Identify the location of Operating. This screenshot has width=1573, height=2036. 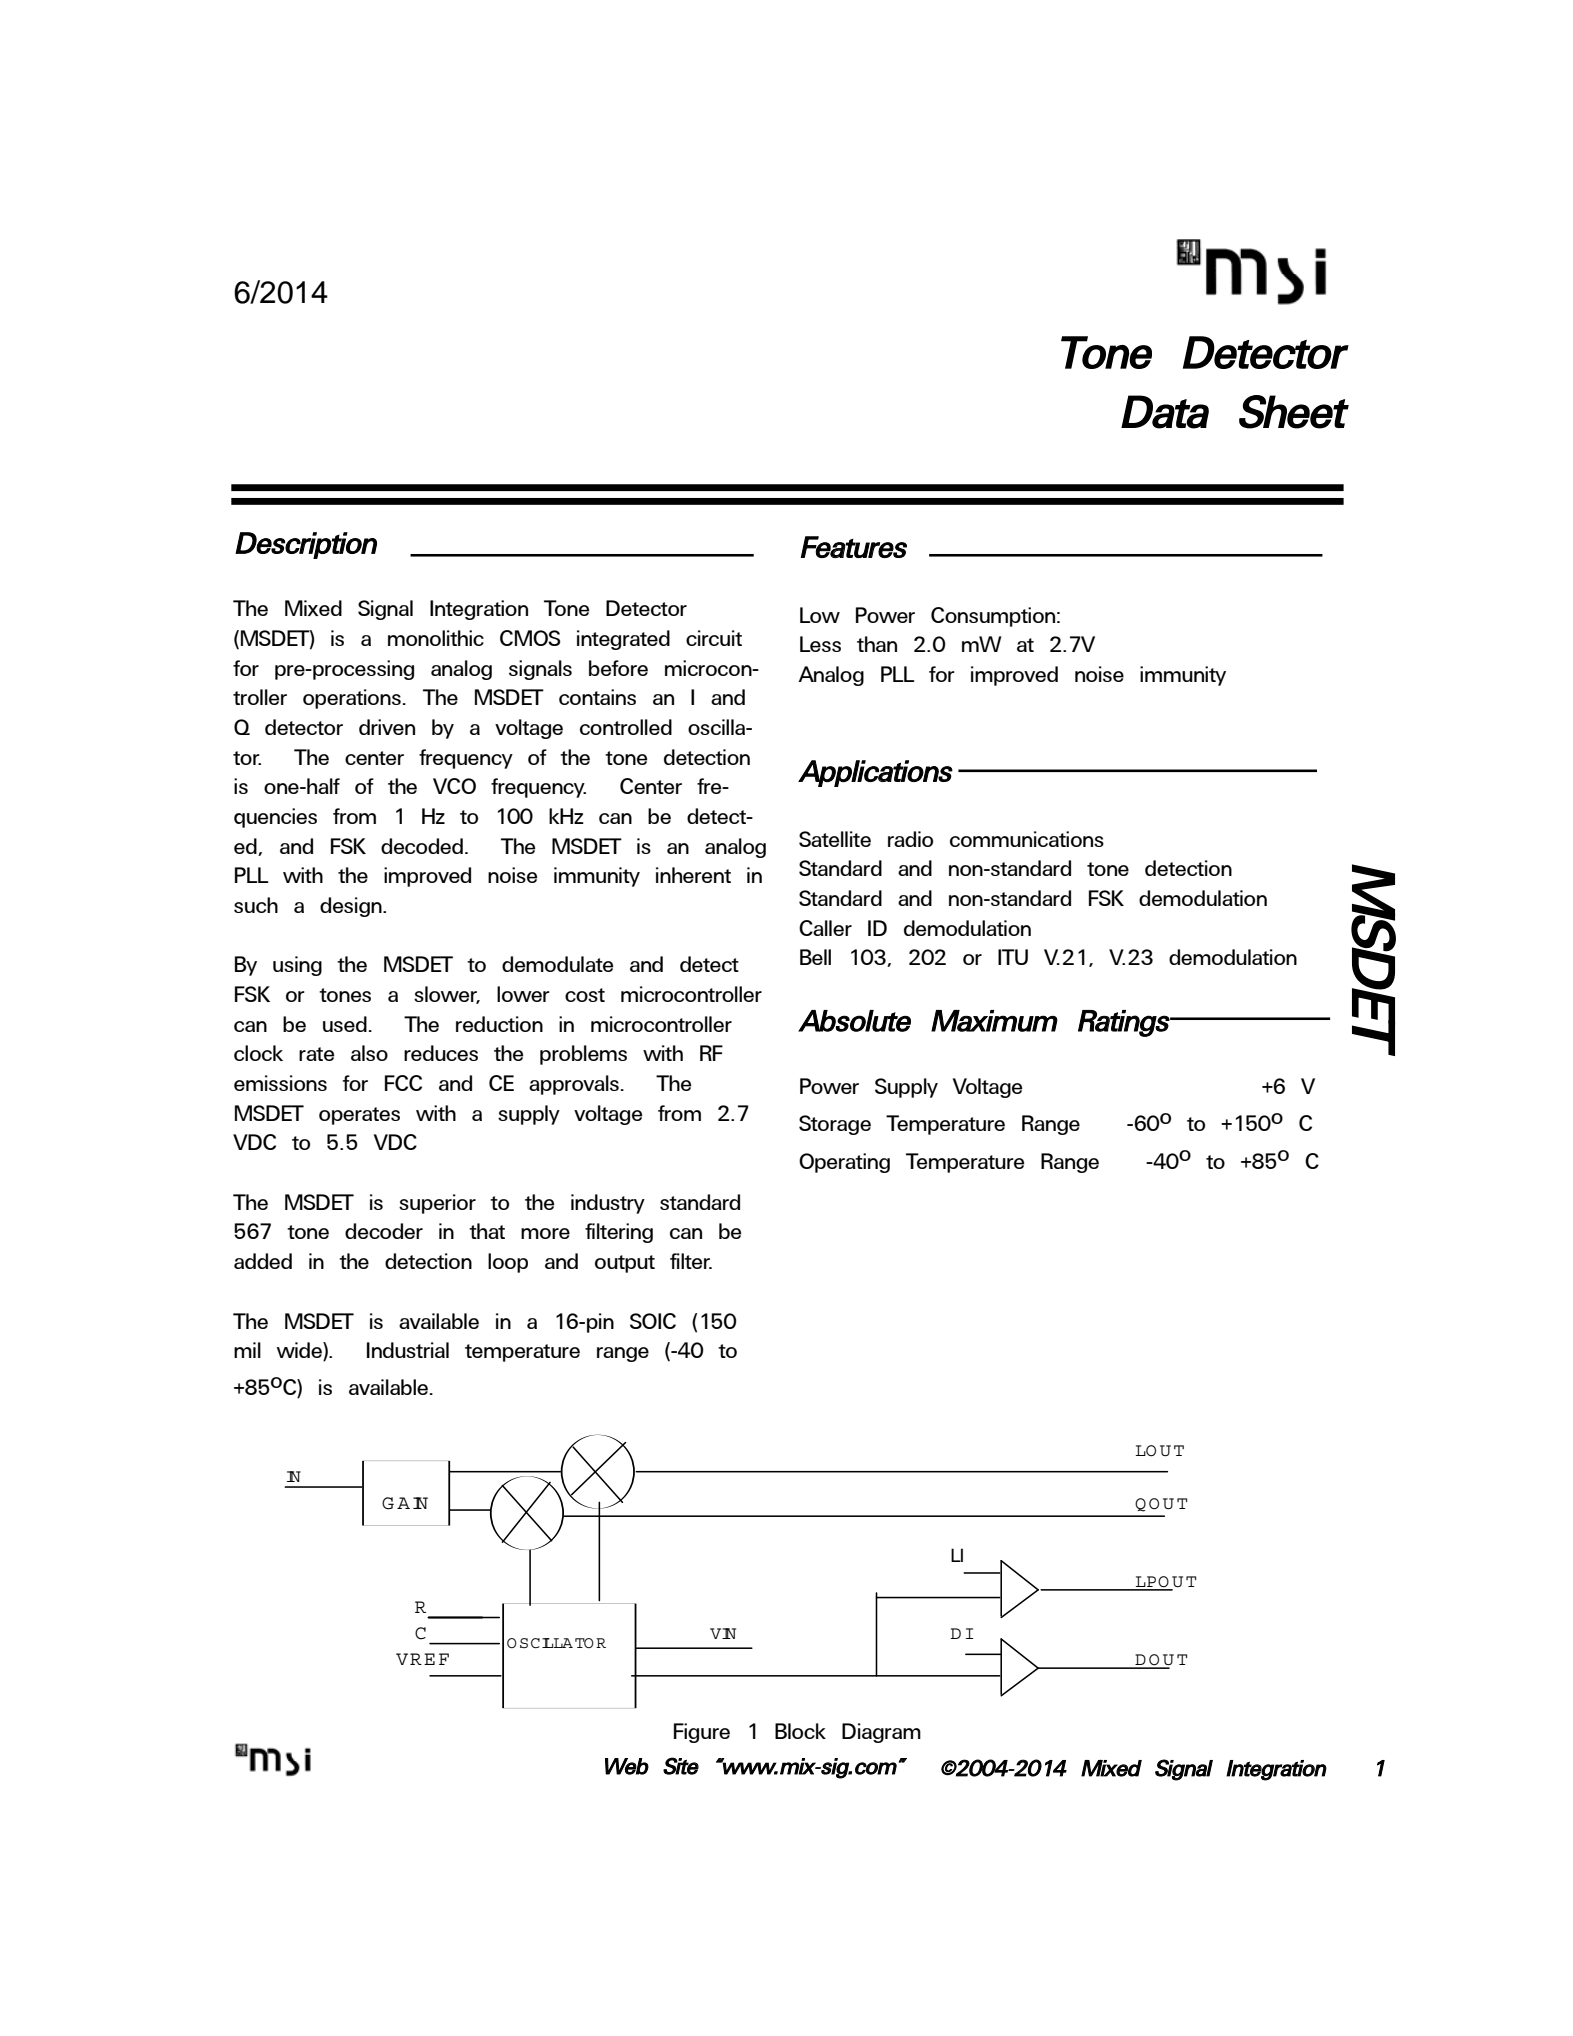
(844, 1163).
